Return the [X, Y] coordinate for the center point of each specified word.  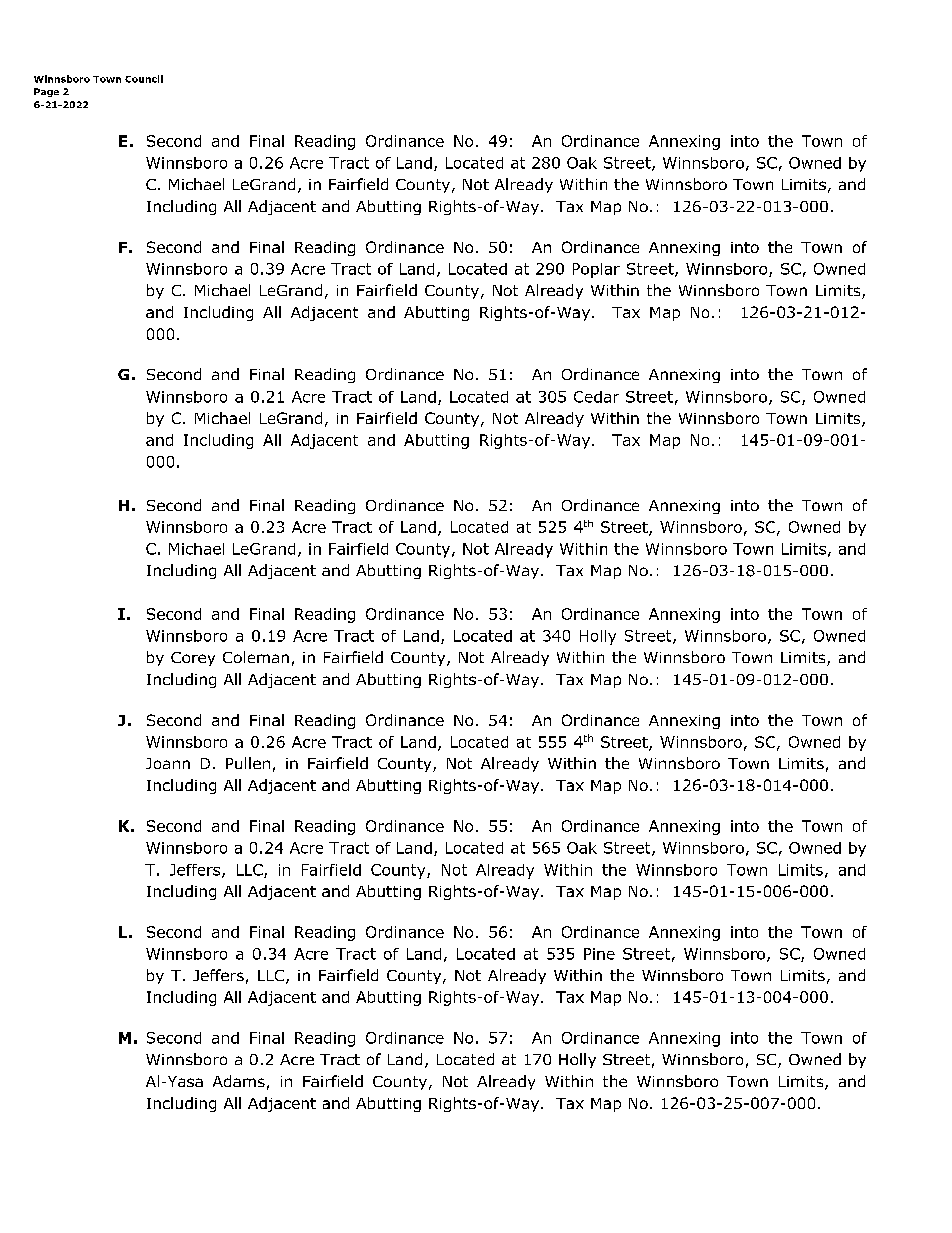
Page [46, 92]
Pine [599, 954]
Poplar [596, 270]
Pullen [248, 763]
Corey [193, 659]
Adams [239, 1081]
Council [144, 79]
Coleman [256, 657]
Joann [168, 763]
